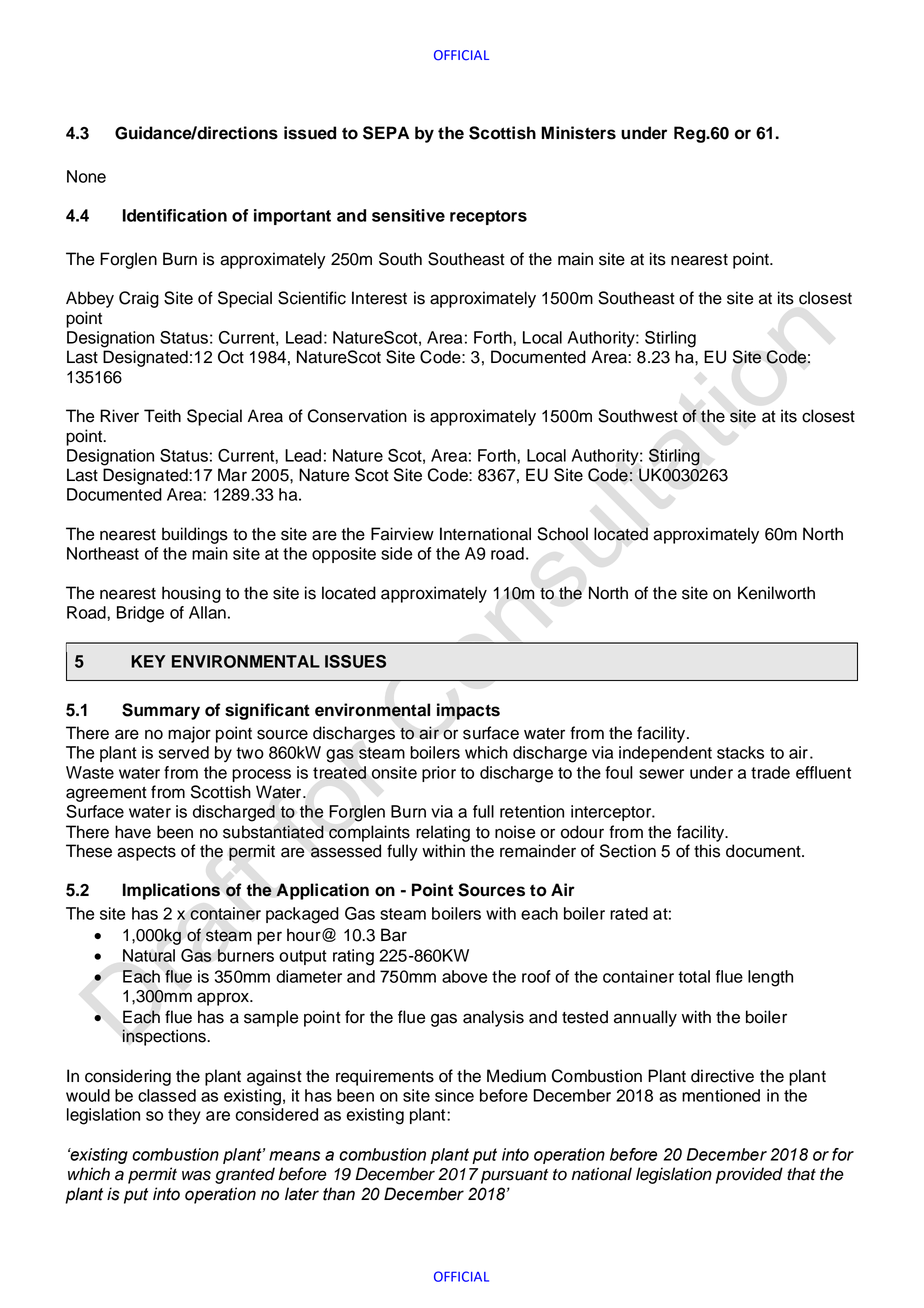 Image resolution: width=924 pixels, height=1308 pixels. Describe the element at coordinates (119, 416) in the image. I see `River` at that location.
